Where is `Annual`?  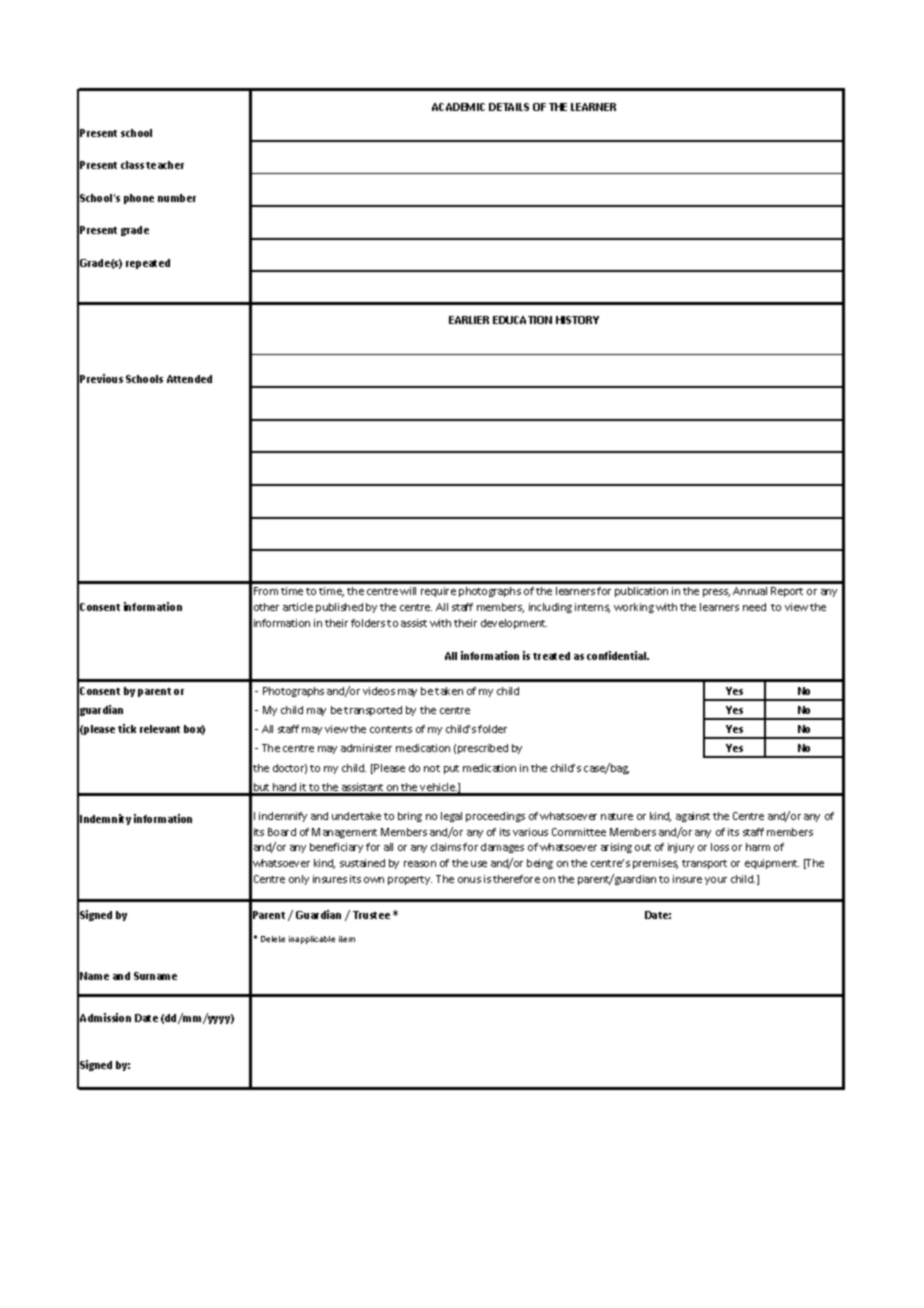 Annual is located at coordinates (750, 591).
